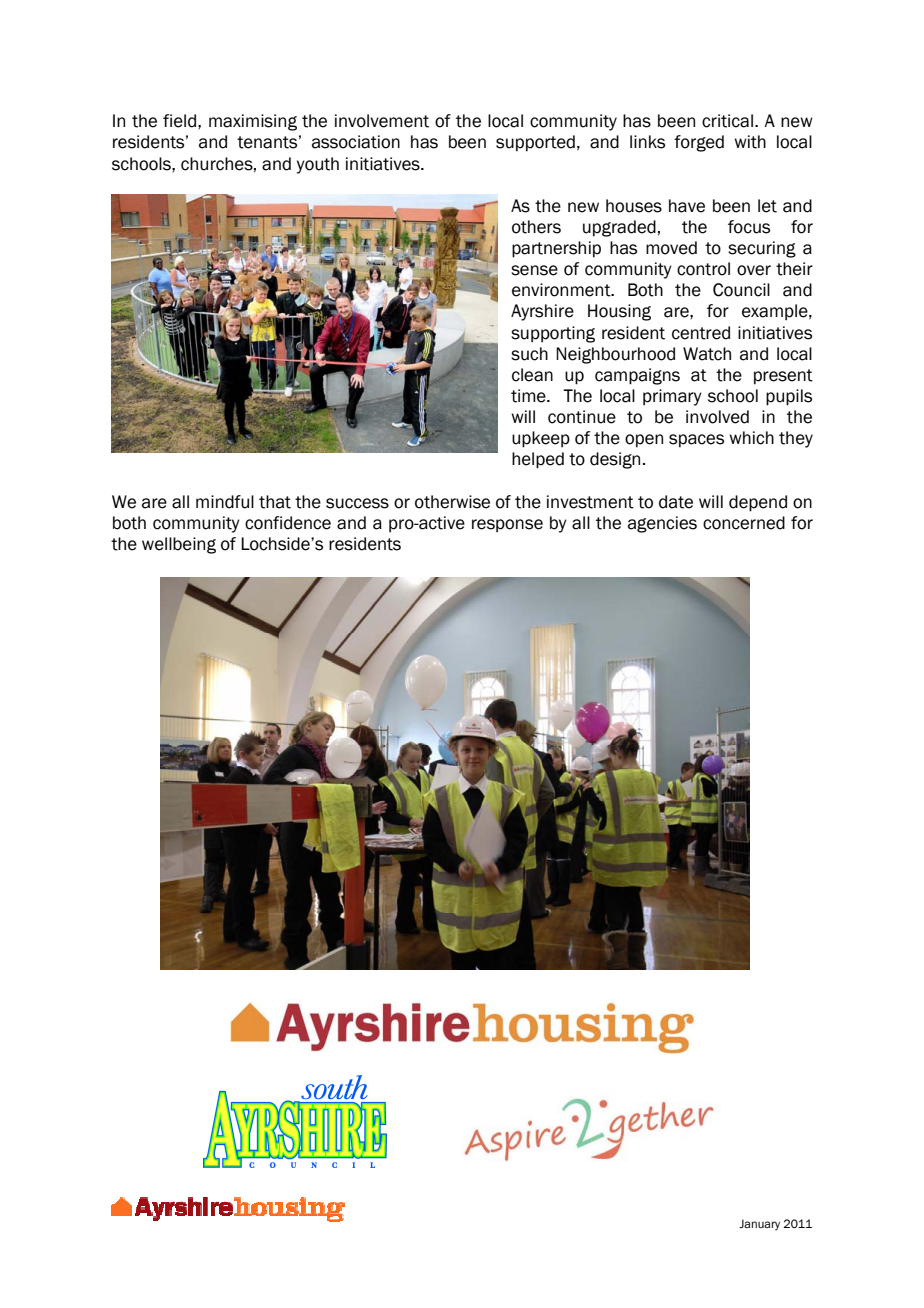 Image resolution: width=924 pixels, height=1308 pixels. Describe the element at coordinates (452, 502) in the document. I see `otherwise` at that location.
